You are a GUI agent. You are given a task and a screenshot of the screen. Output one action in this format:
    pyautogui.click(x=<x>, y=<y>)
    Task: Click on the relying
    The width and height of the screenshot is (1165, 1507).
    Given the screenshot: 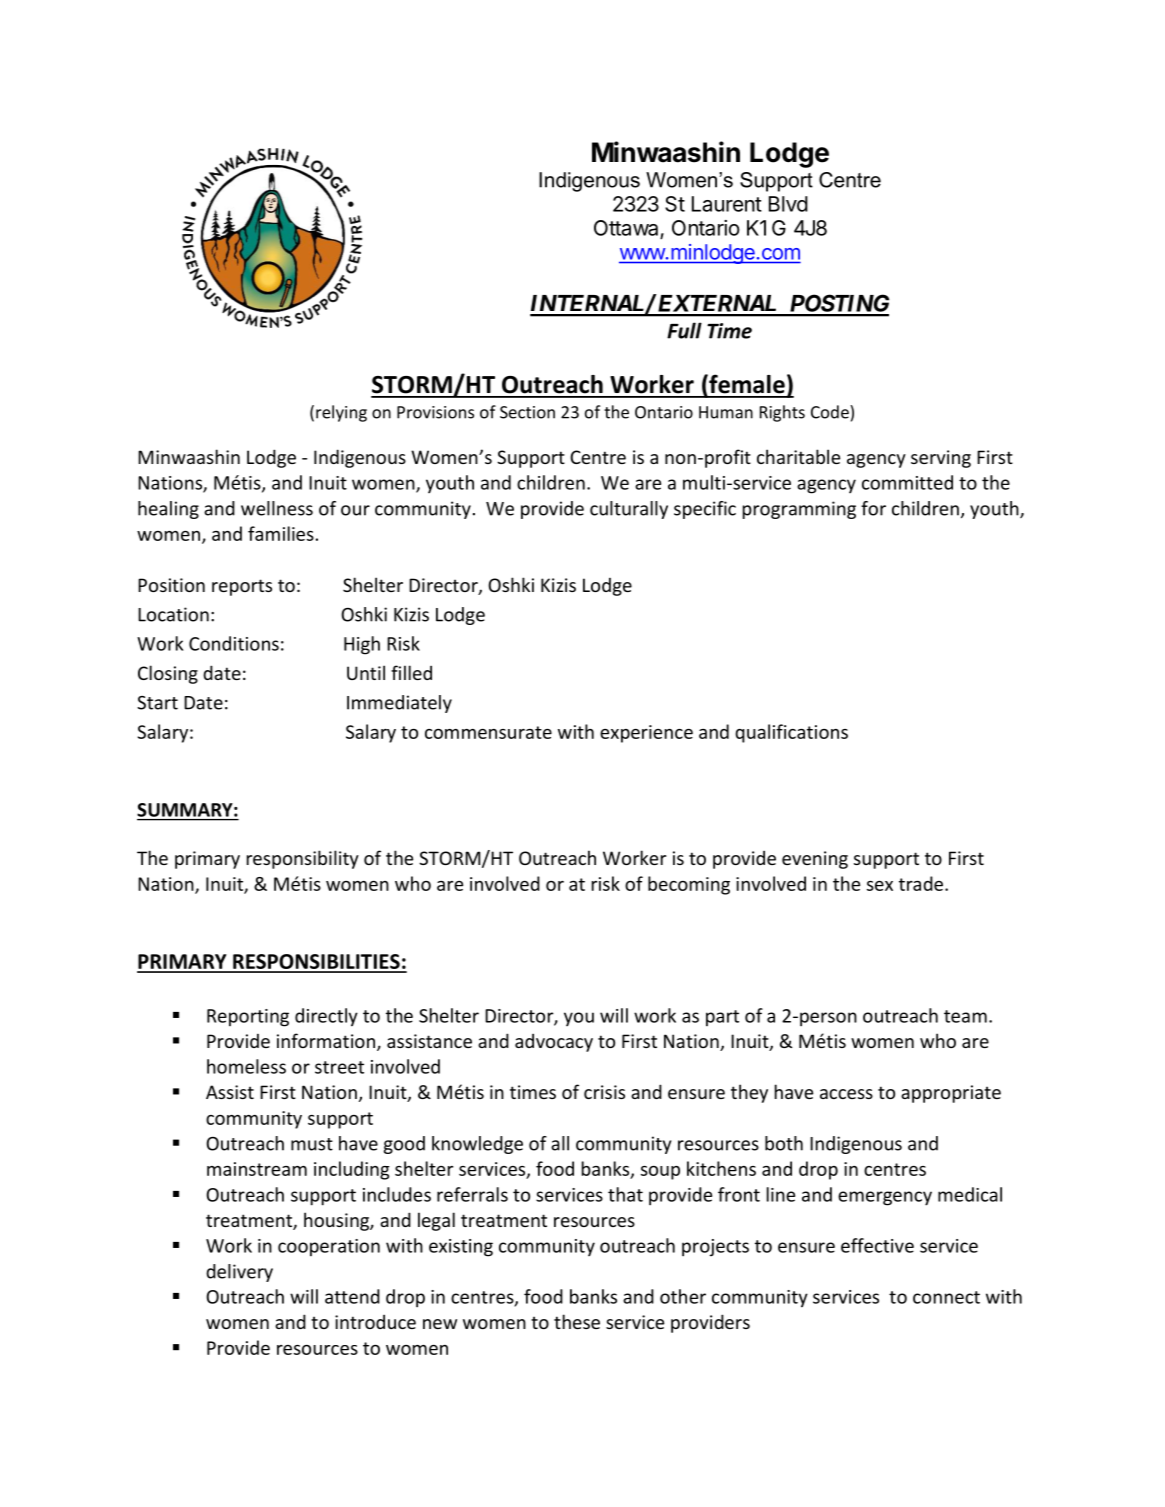 What is the action you would take?
    pyautogui.click(x=341, y=413)
